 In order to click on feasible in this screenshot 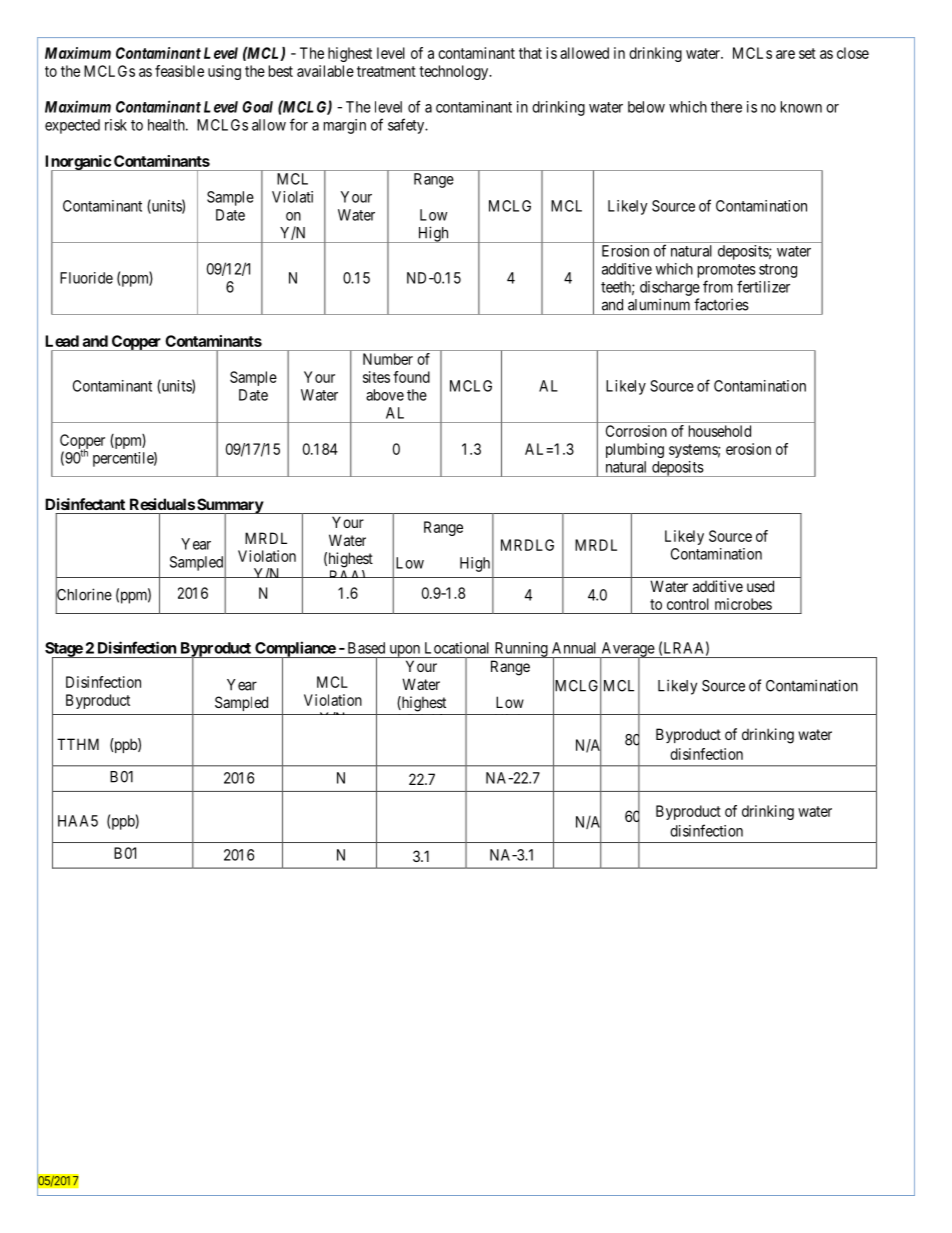, I will do `click(179, 71)`.
